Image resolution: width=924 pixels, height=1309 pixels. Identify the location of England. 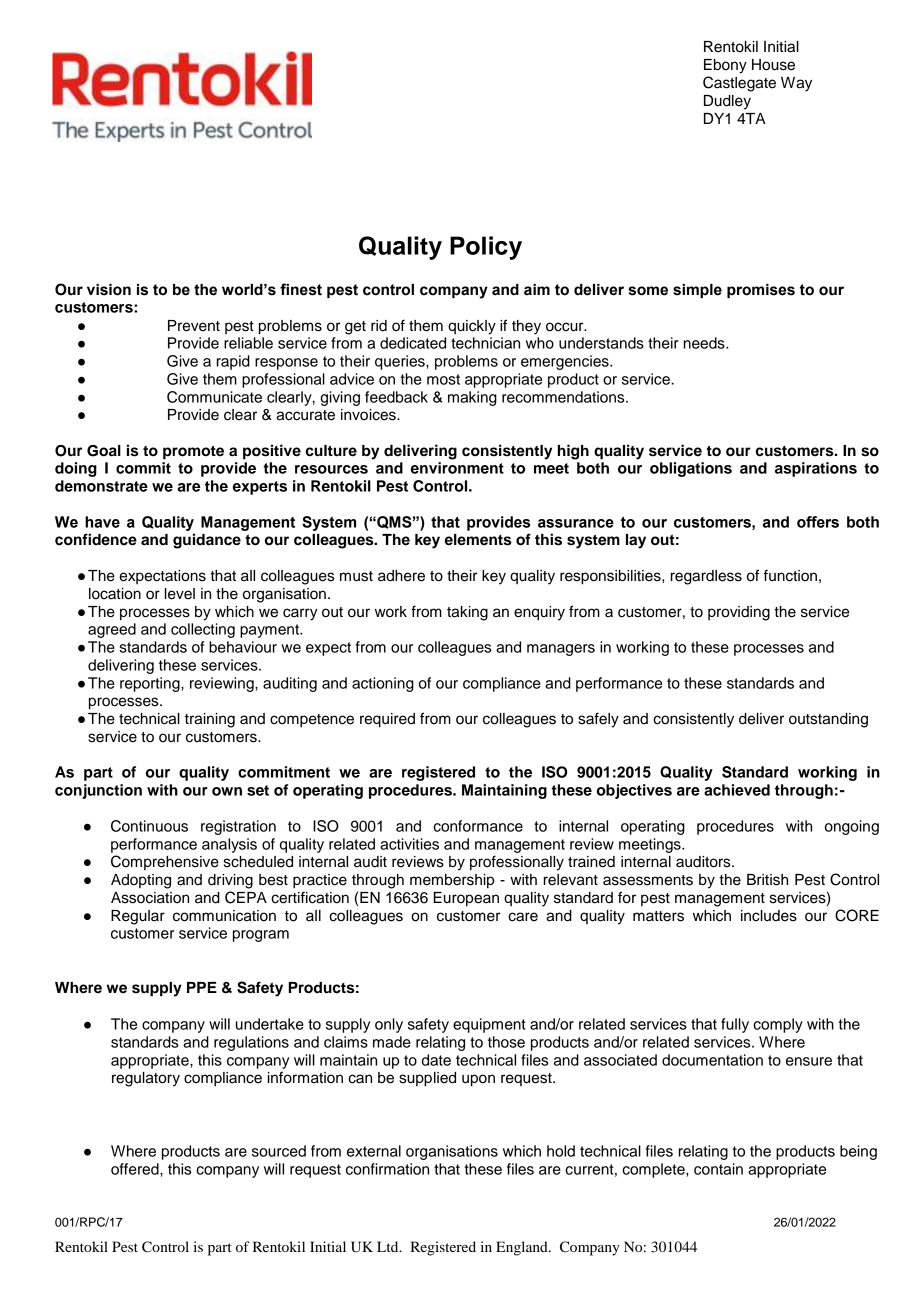
(523, 1248).
